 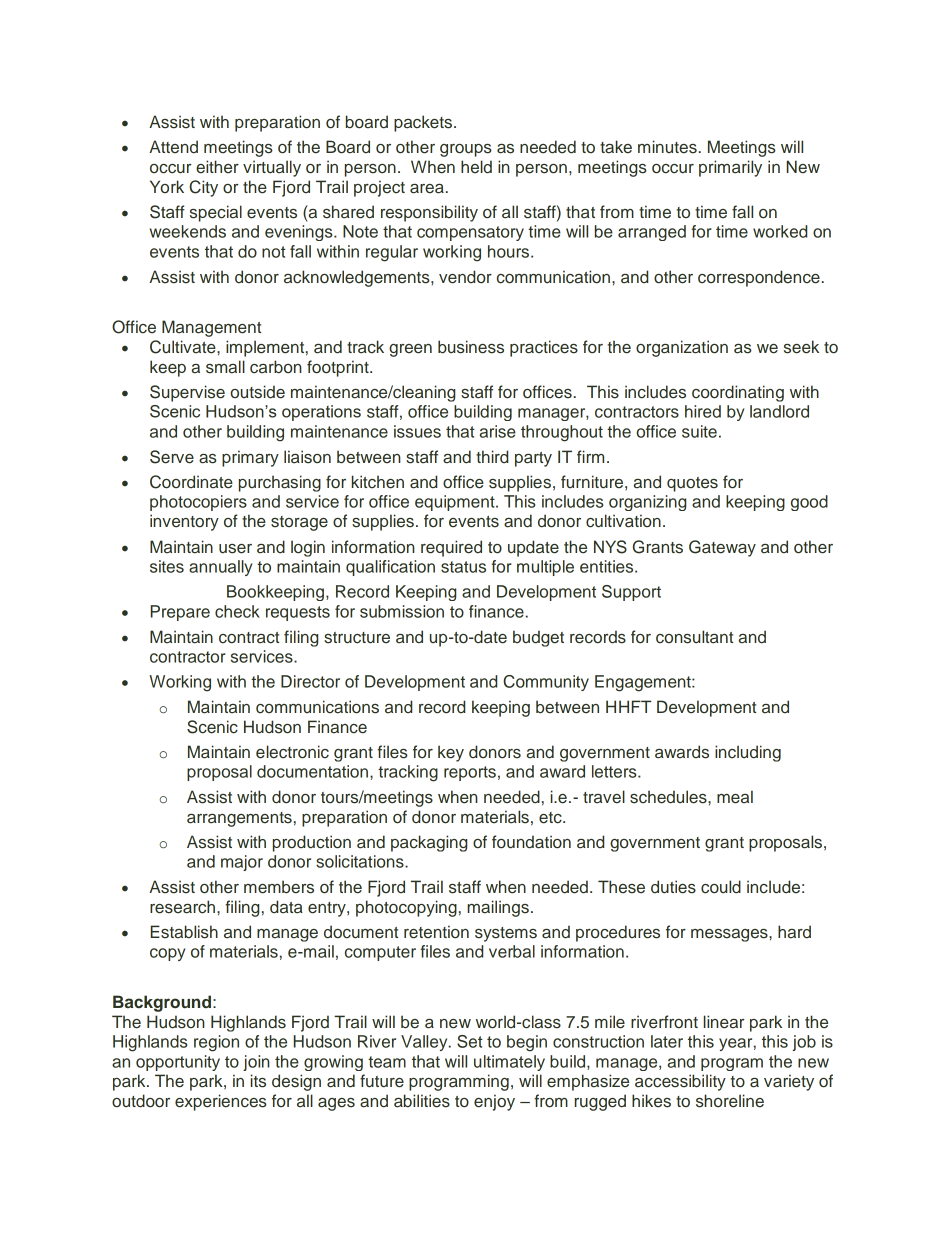 What do you see at coordinates (509, 1063) in the page?
I see `ultimately` at bounding box center [509, 1063].
